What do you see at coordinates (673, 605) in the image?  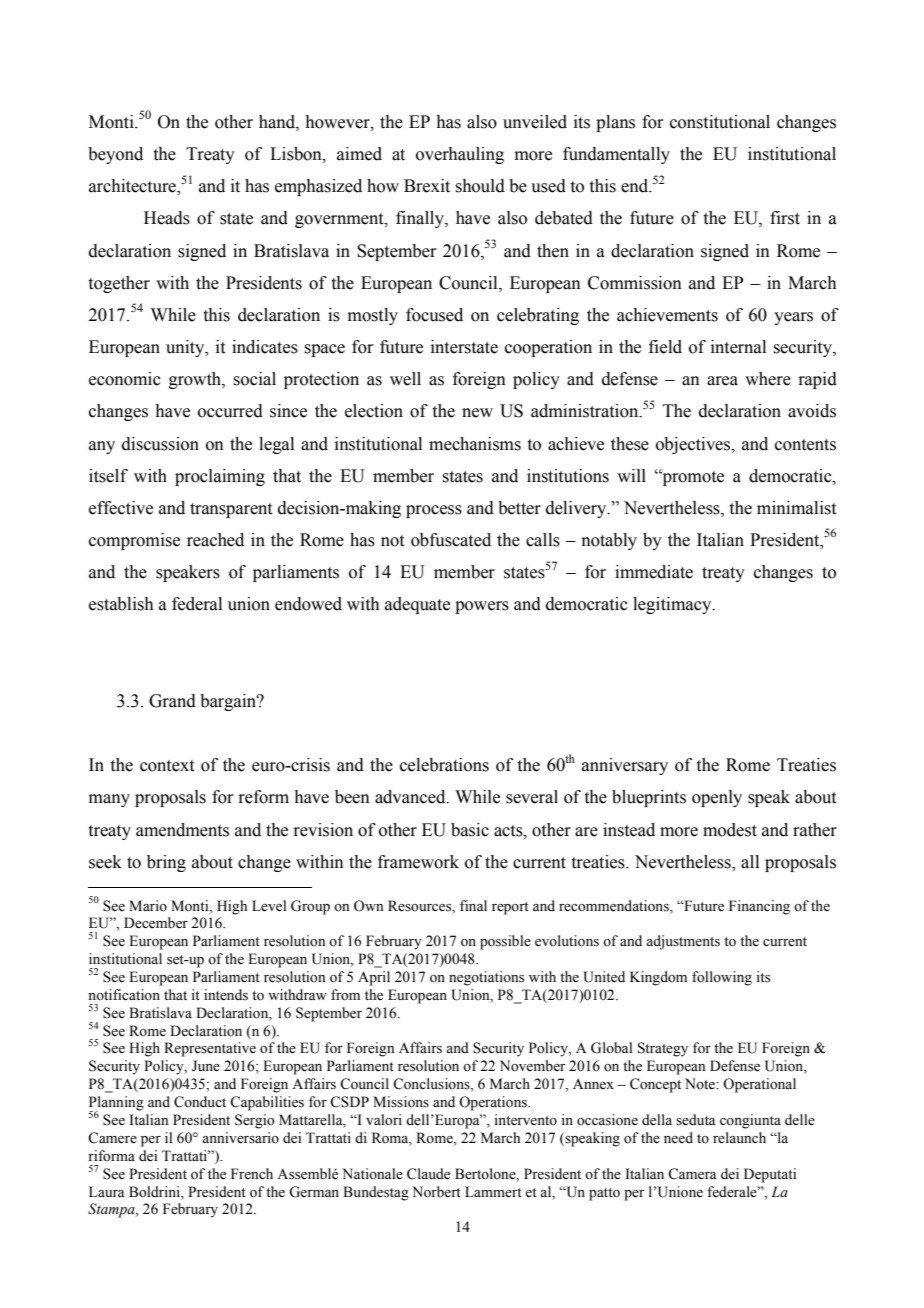 I see `legitimacy` at bounding box center [673, 605].
